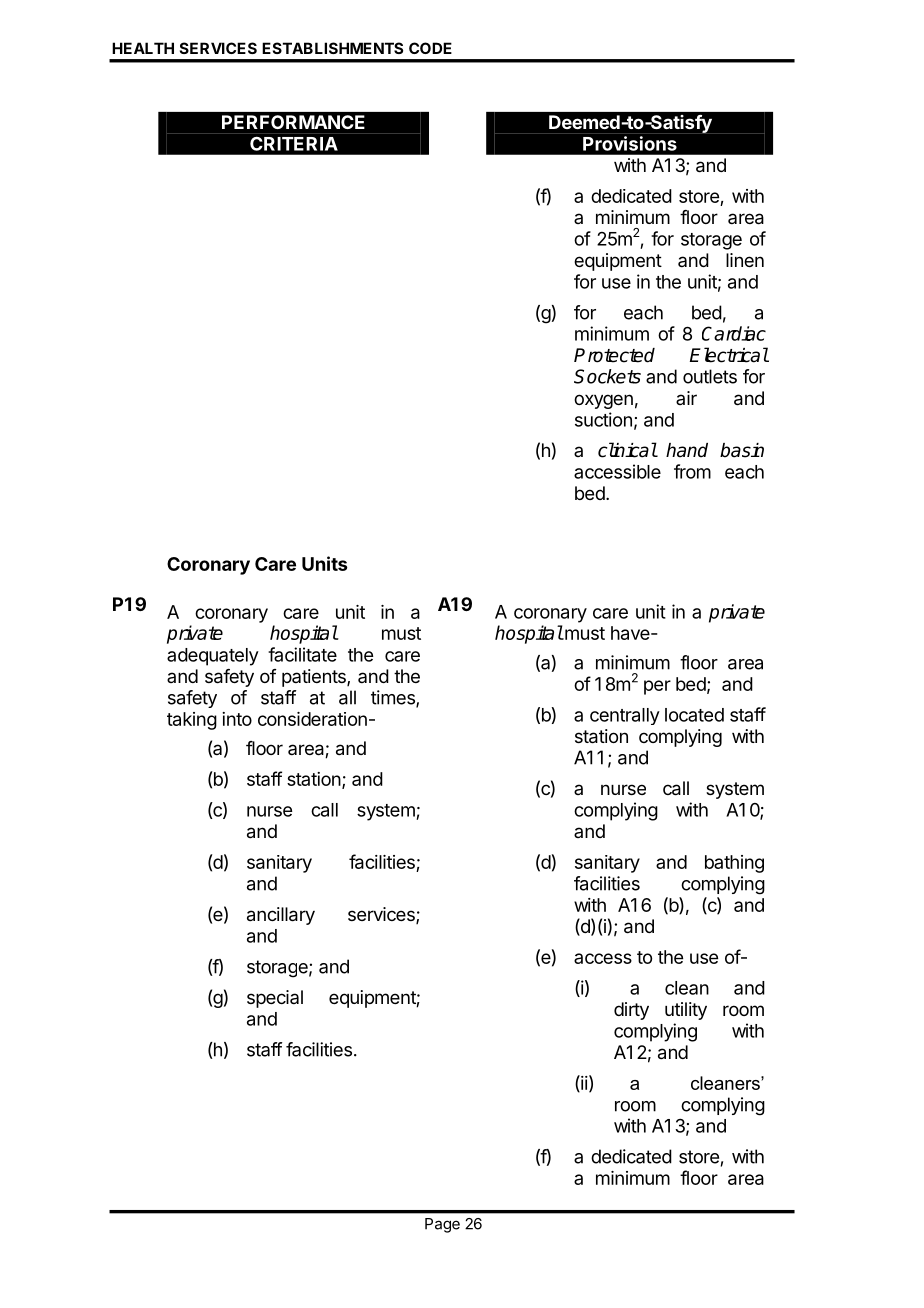 This screenshot has height=1308, width=924. Describe the element at coordinates (442, 1225) in the screenshot. I see `Page` at that location.
